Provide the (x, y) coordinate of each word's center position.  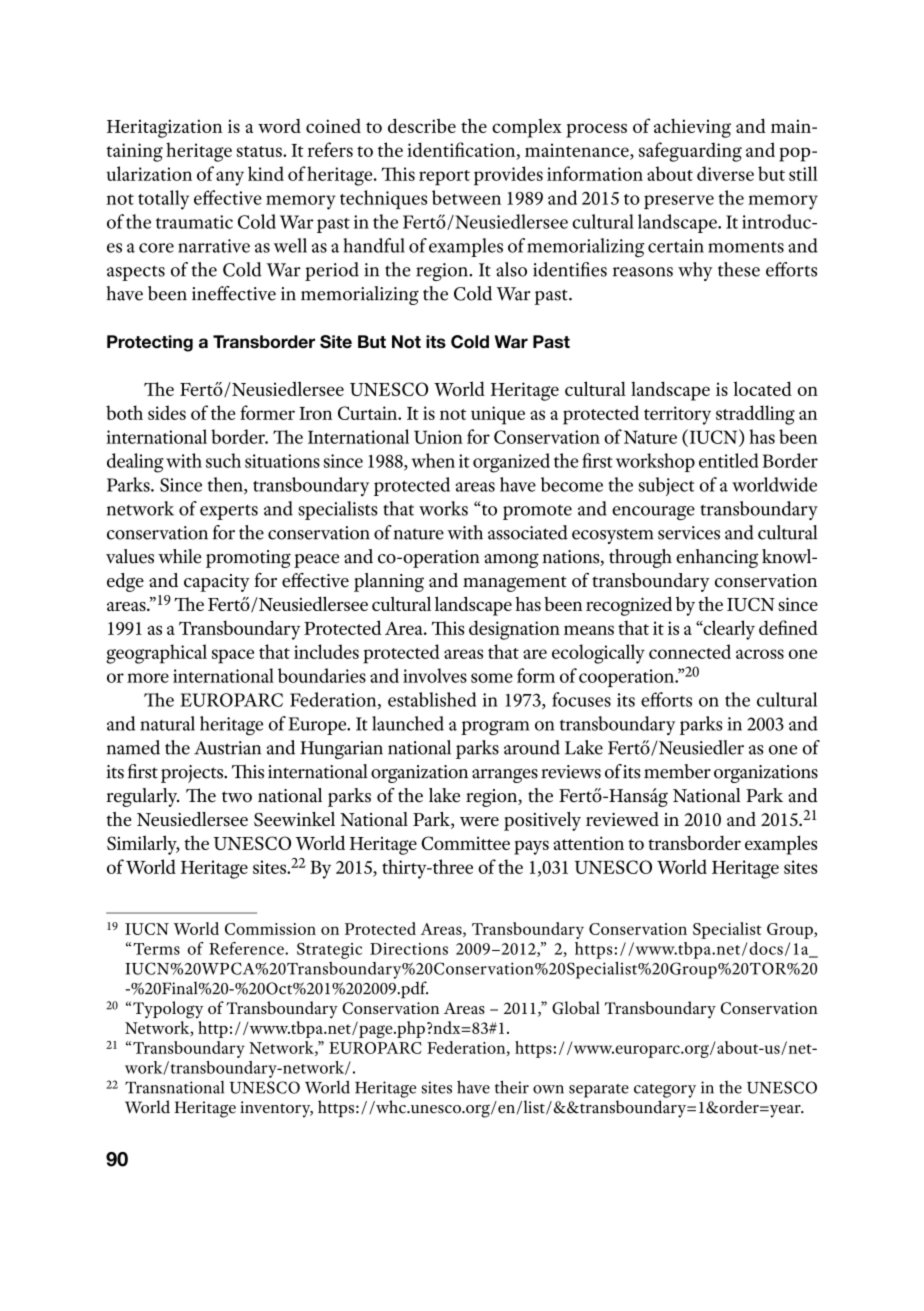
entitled (728, 460)
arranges (505, 775)
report (444, 178)
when (433, 460)
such (223, 460)
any (230, 178)
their (512, 1087)
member (677, 771)
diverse (725, 173)
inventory (276, 1109)
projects (193, 774)
